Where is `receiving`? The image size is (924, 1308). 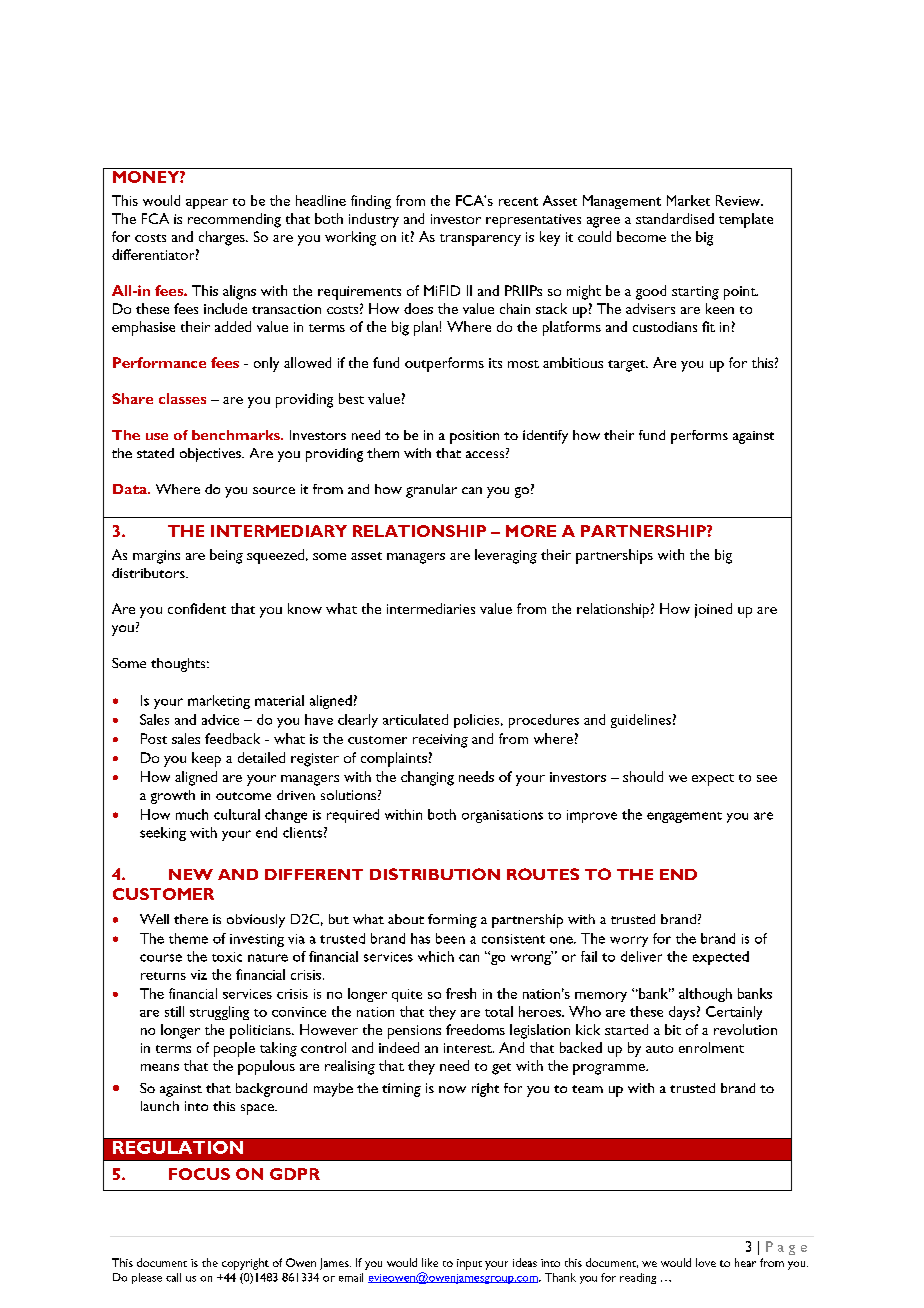 receiving is located at coordinates (440, 741).
